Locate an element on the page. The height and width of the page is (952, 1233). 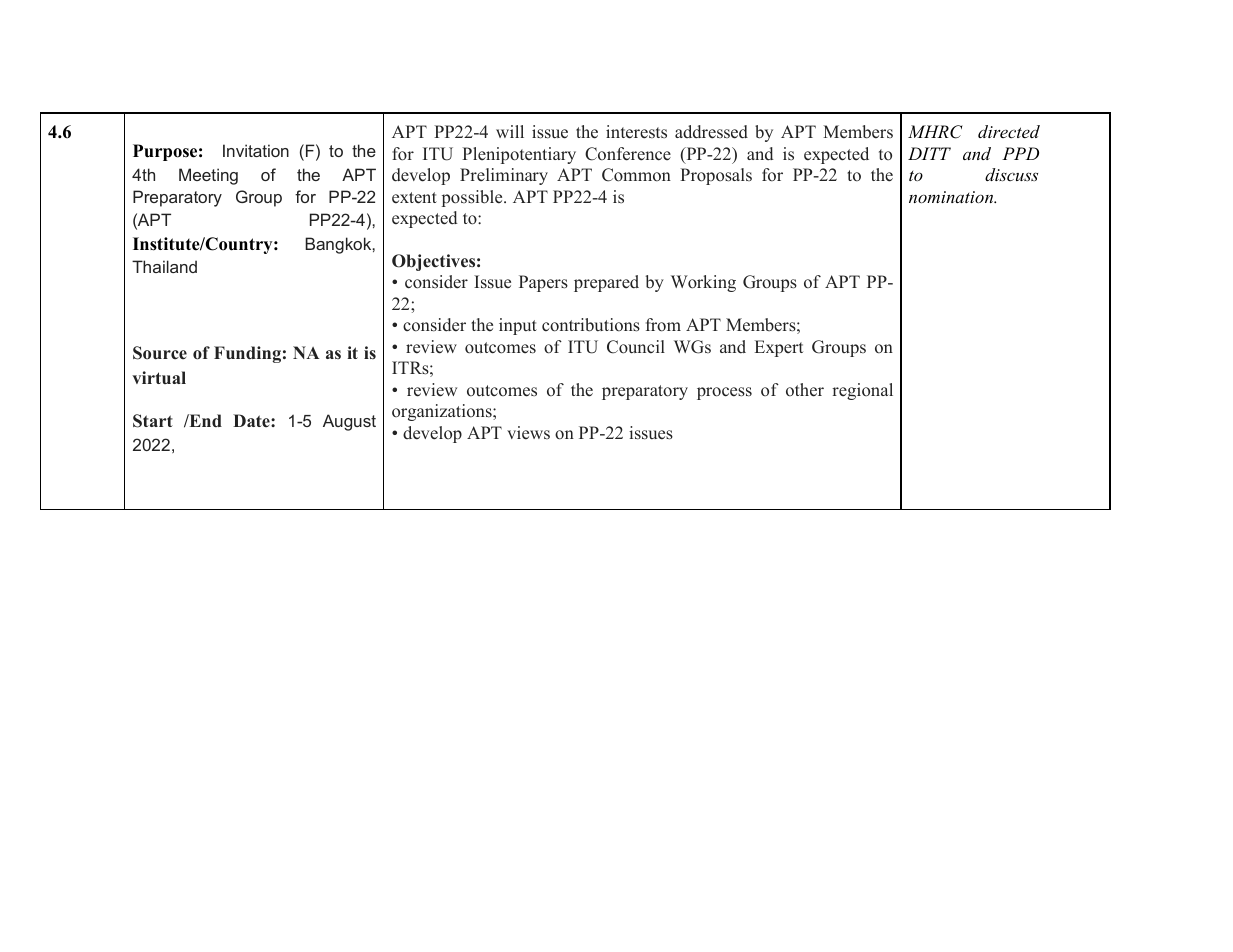
Council is located at coordinates (636, 347).
